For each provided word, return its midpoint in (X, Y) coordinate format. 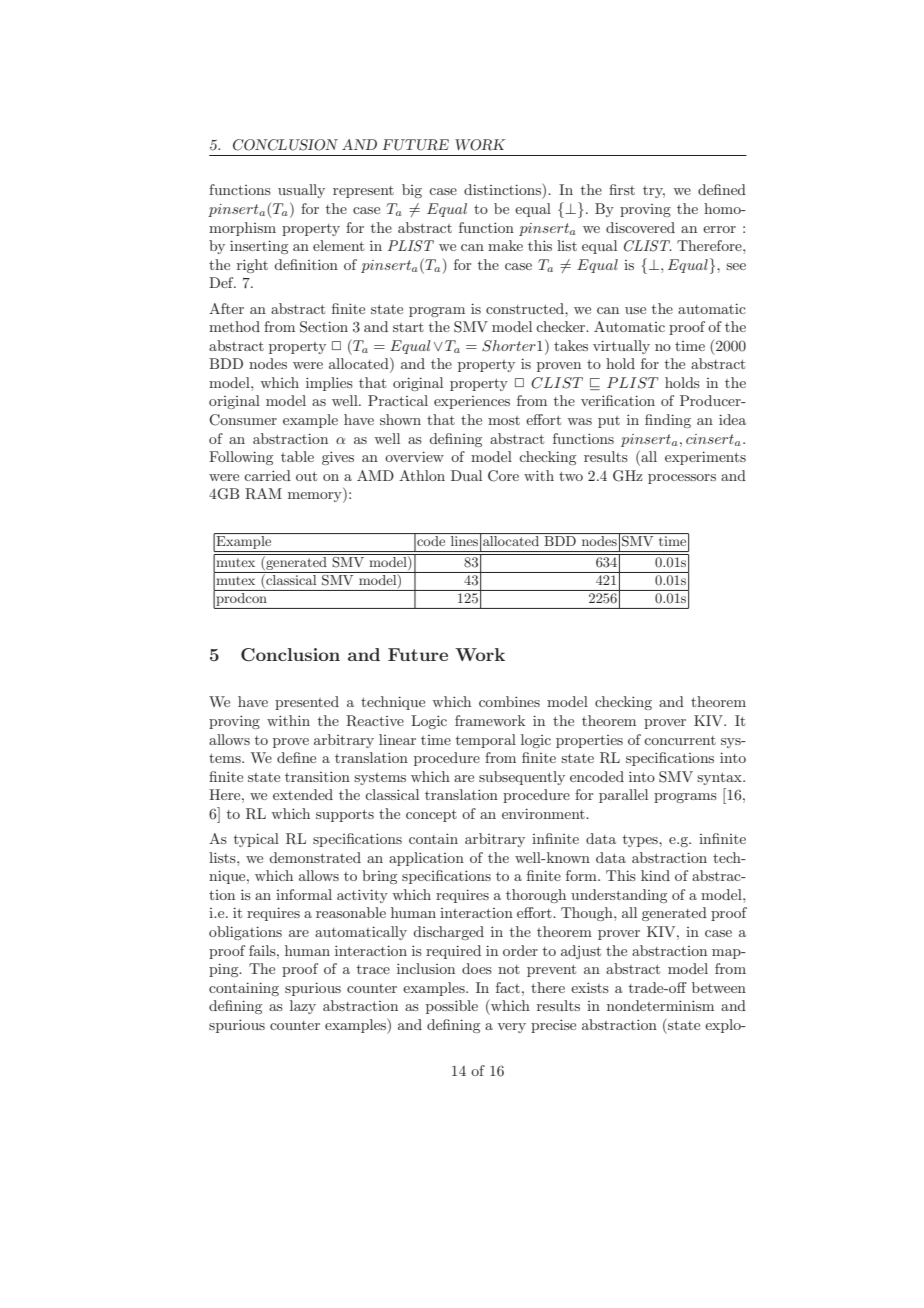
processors (682, 479)
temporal (486, 741)
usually (301, 191)
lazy (303, 1007)
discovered (640, 227)
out (306, 476)
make (505, 245)
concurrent (680, 740)
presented (307, 703)
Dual (466, 475)
